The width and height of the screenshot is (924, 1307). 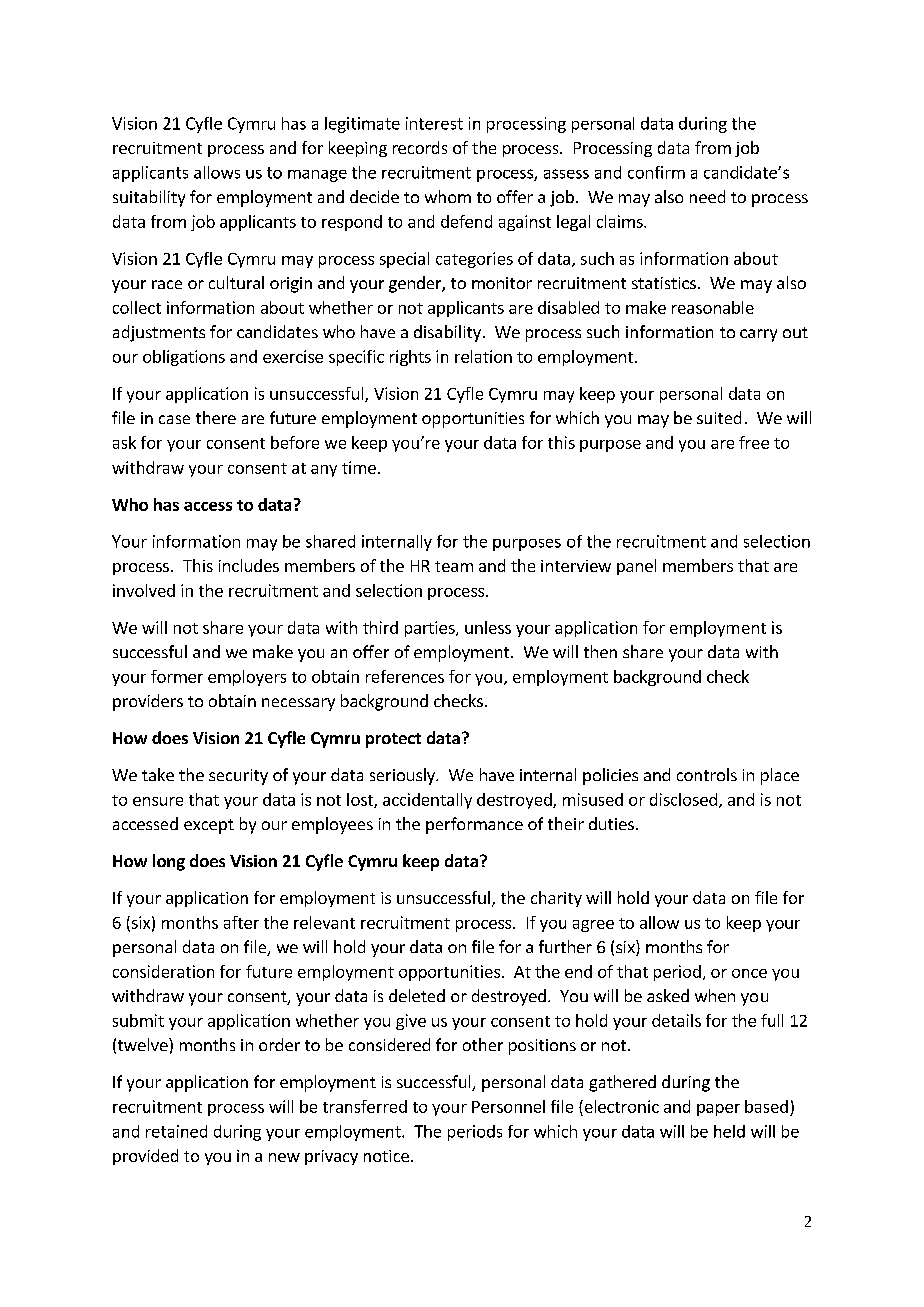 I want to click on retained, so click(x=176, y=1131).
